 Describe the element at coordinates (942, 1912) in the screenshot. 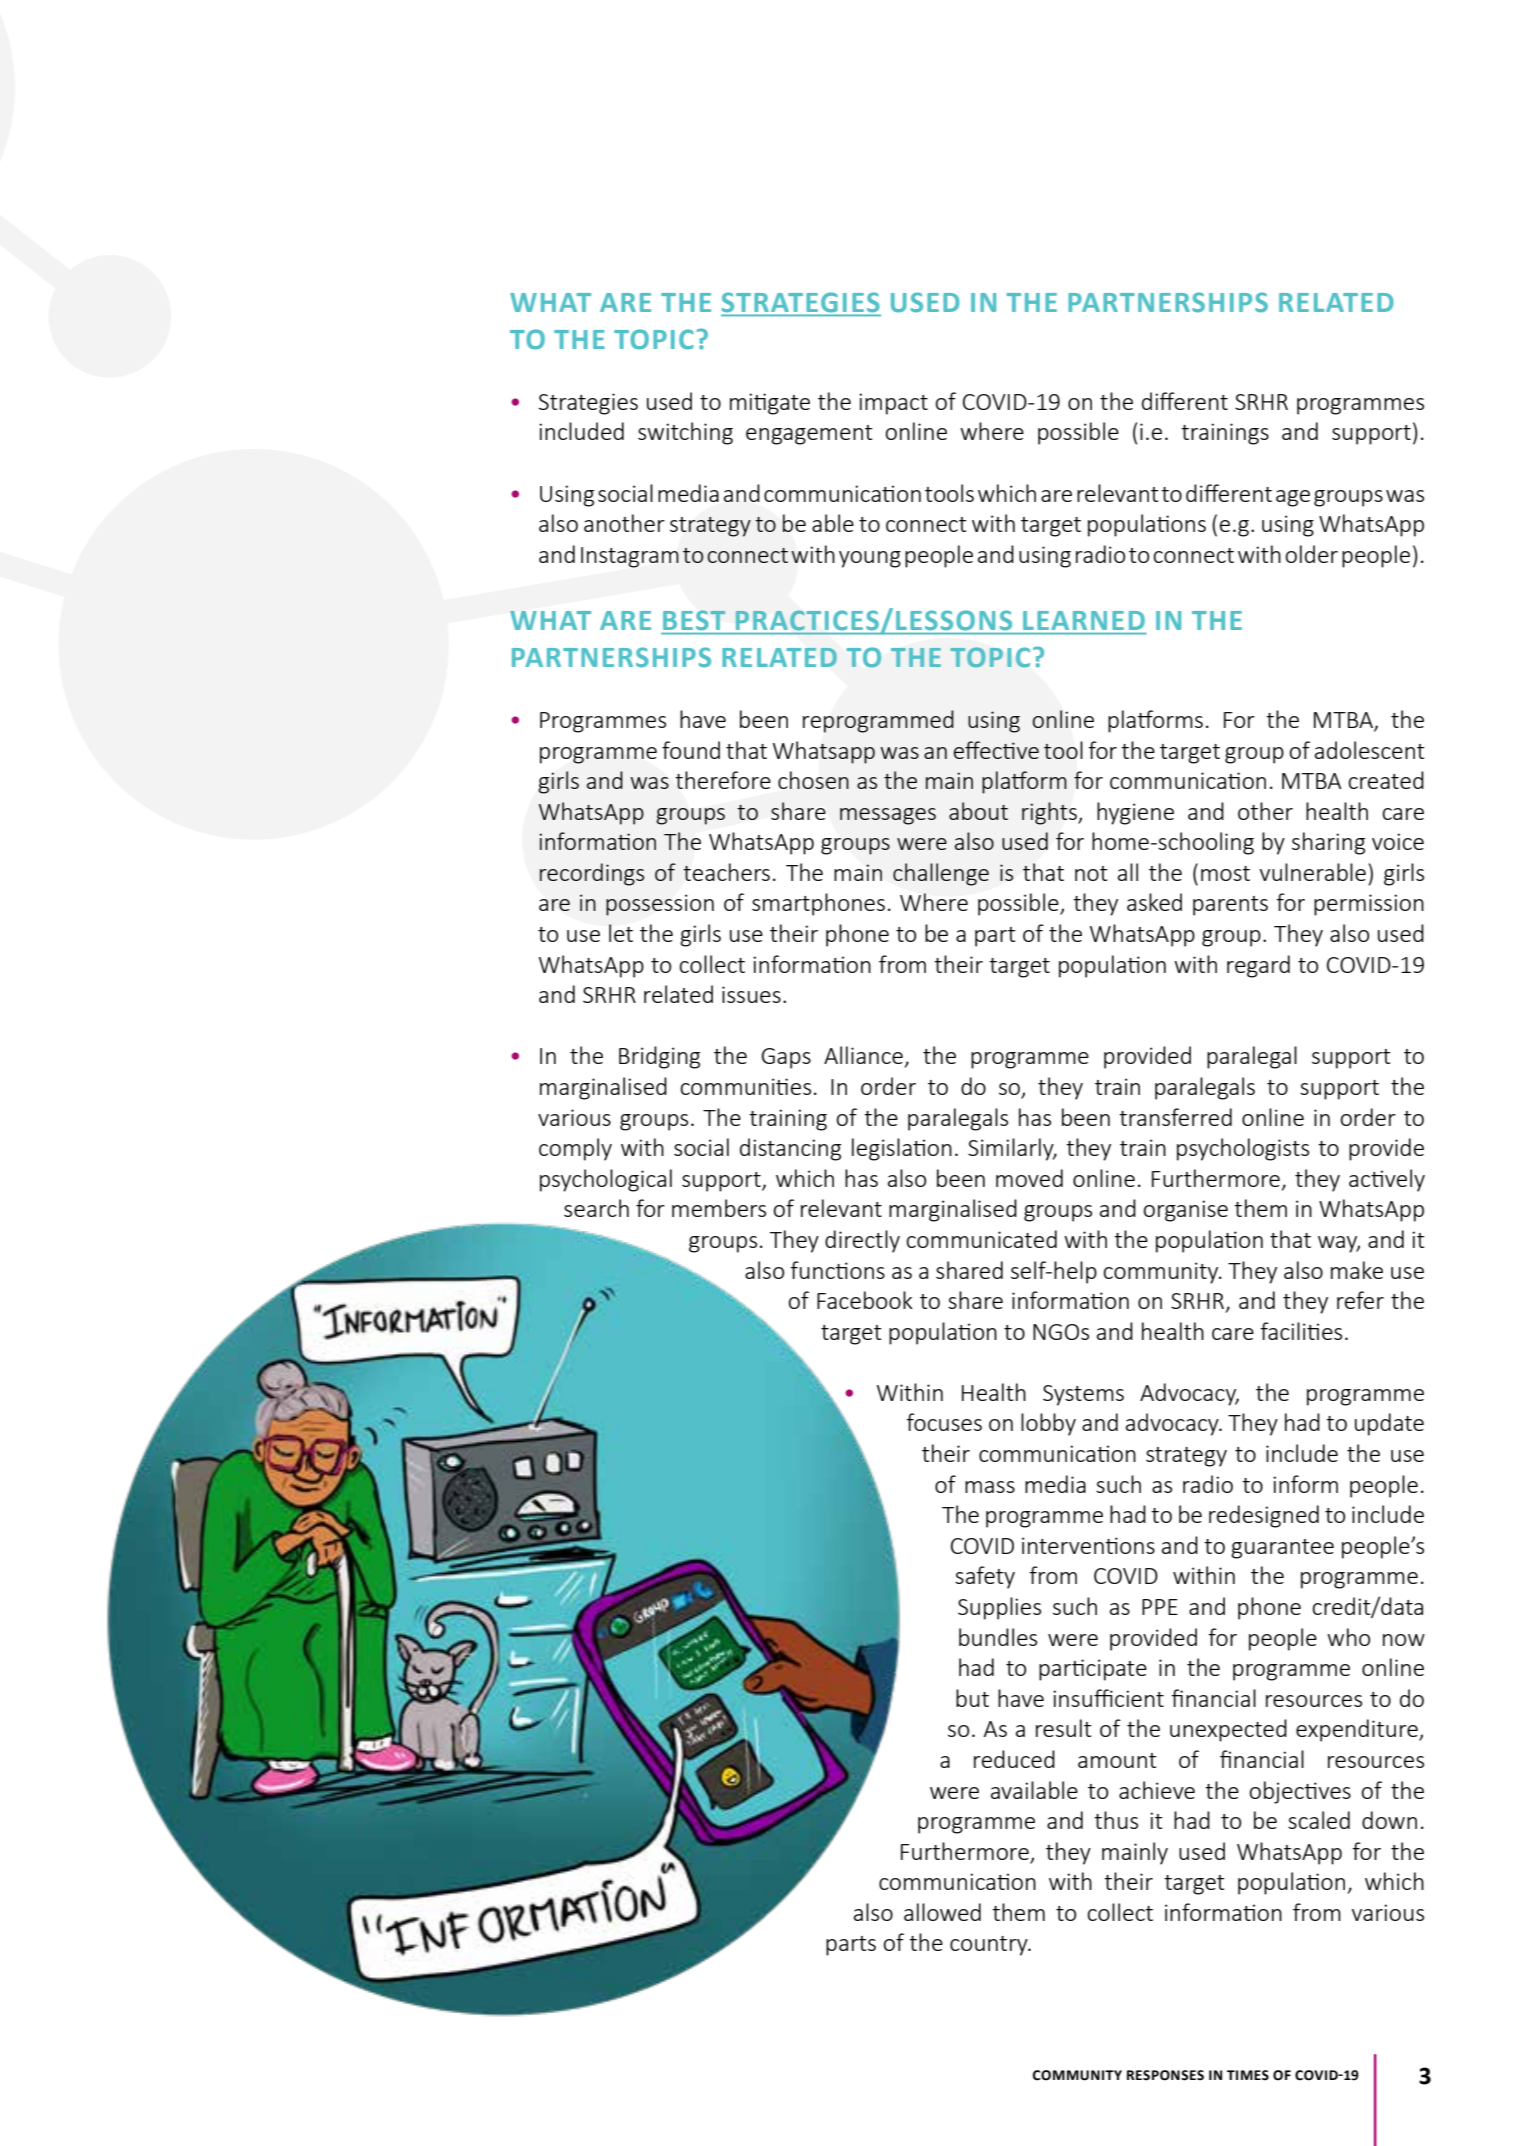

I see `allowed` at that location.
